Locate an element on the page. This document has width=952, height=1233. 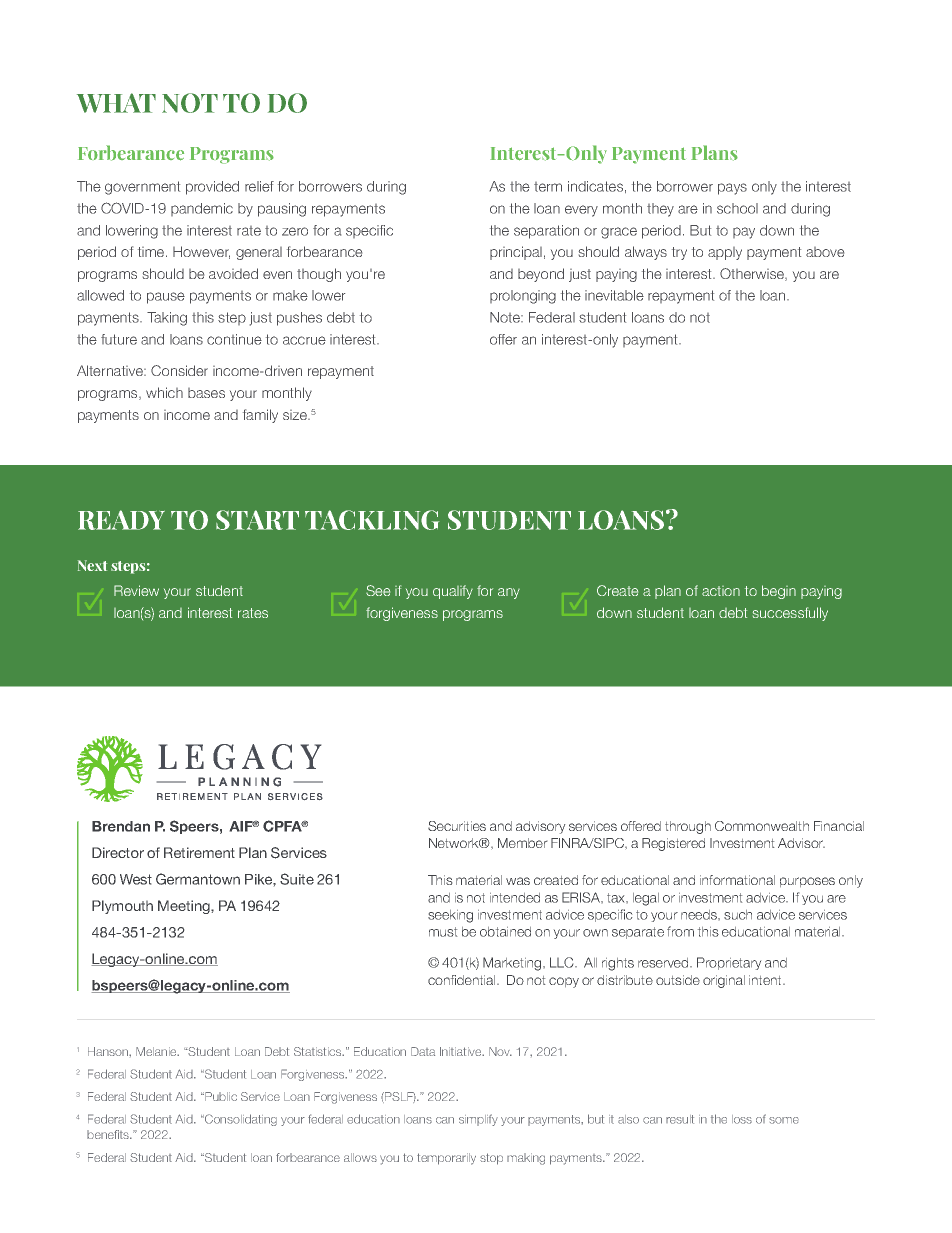
Otherwise is located at coordinates (753, 274).
